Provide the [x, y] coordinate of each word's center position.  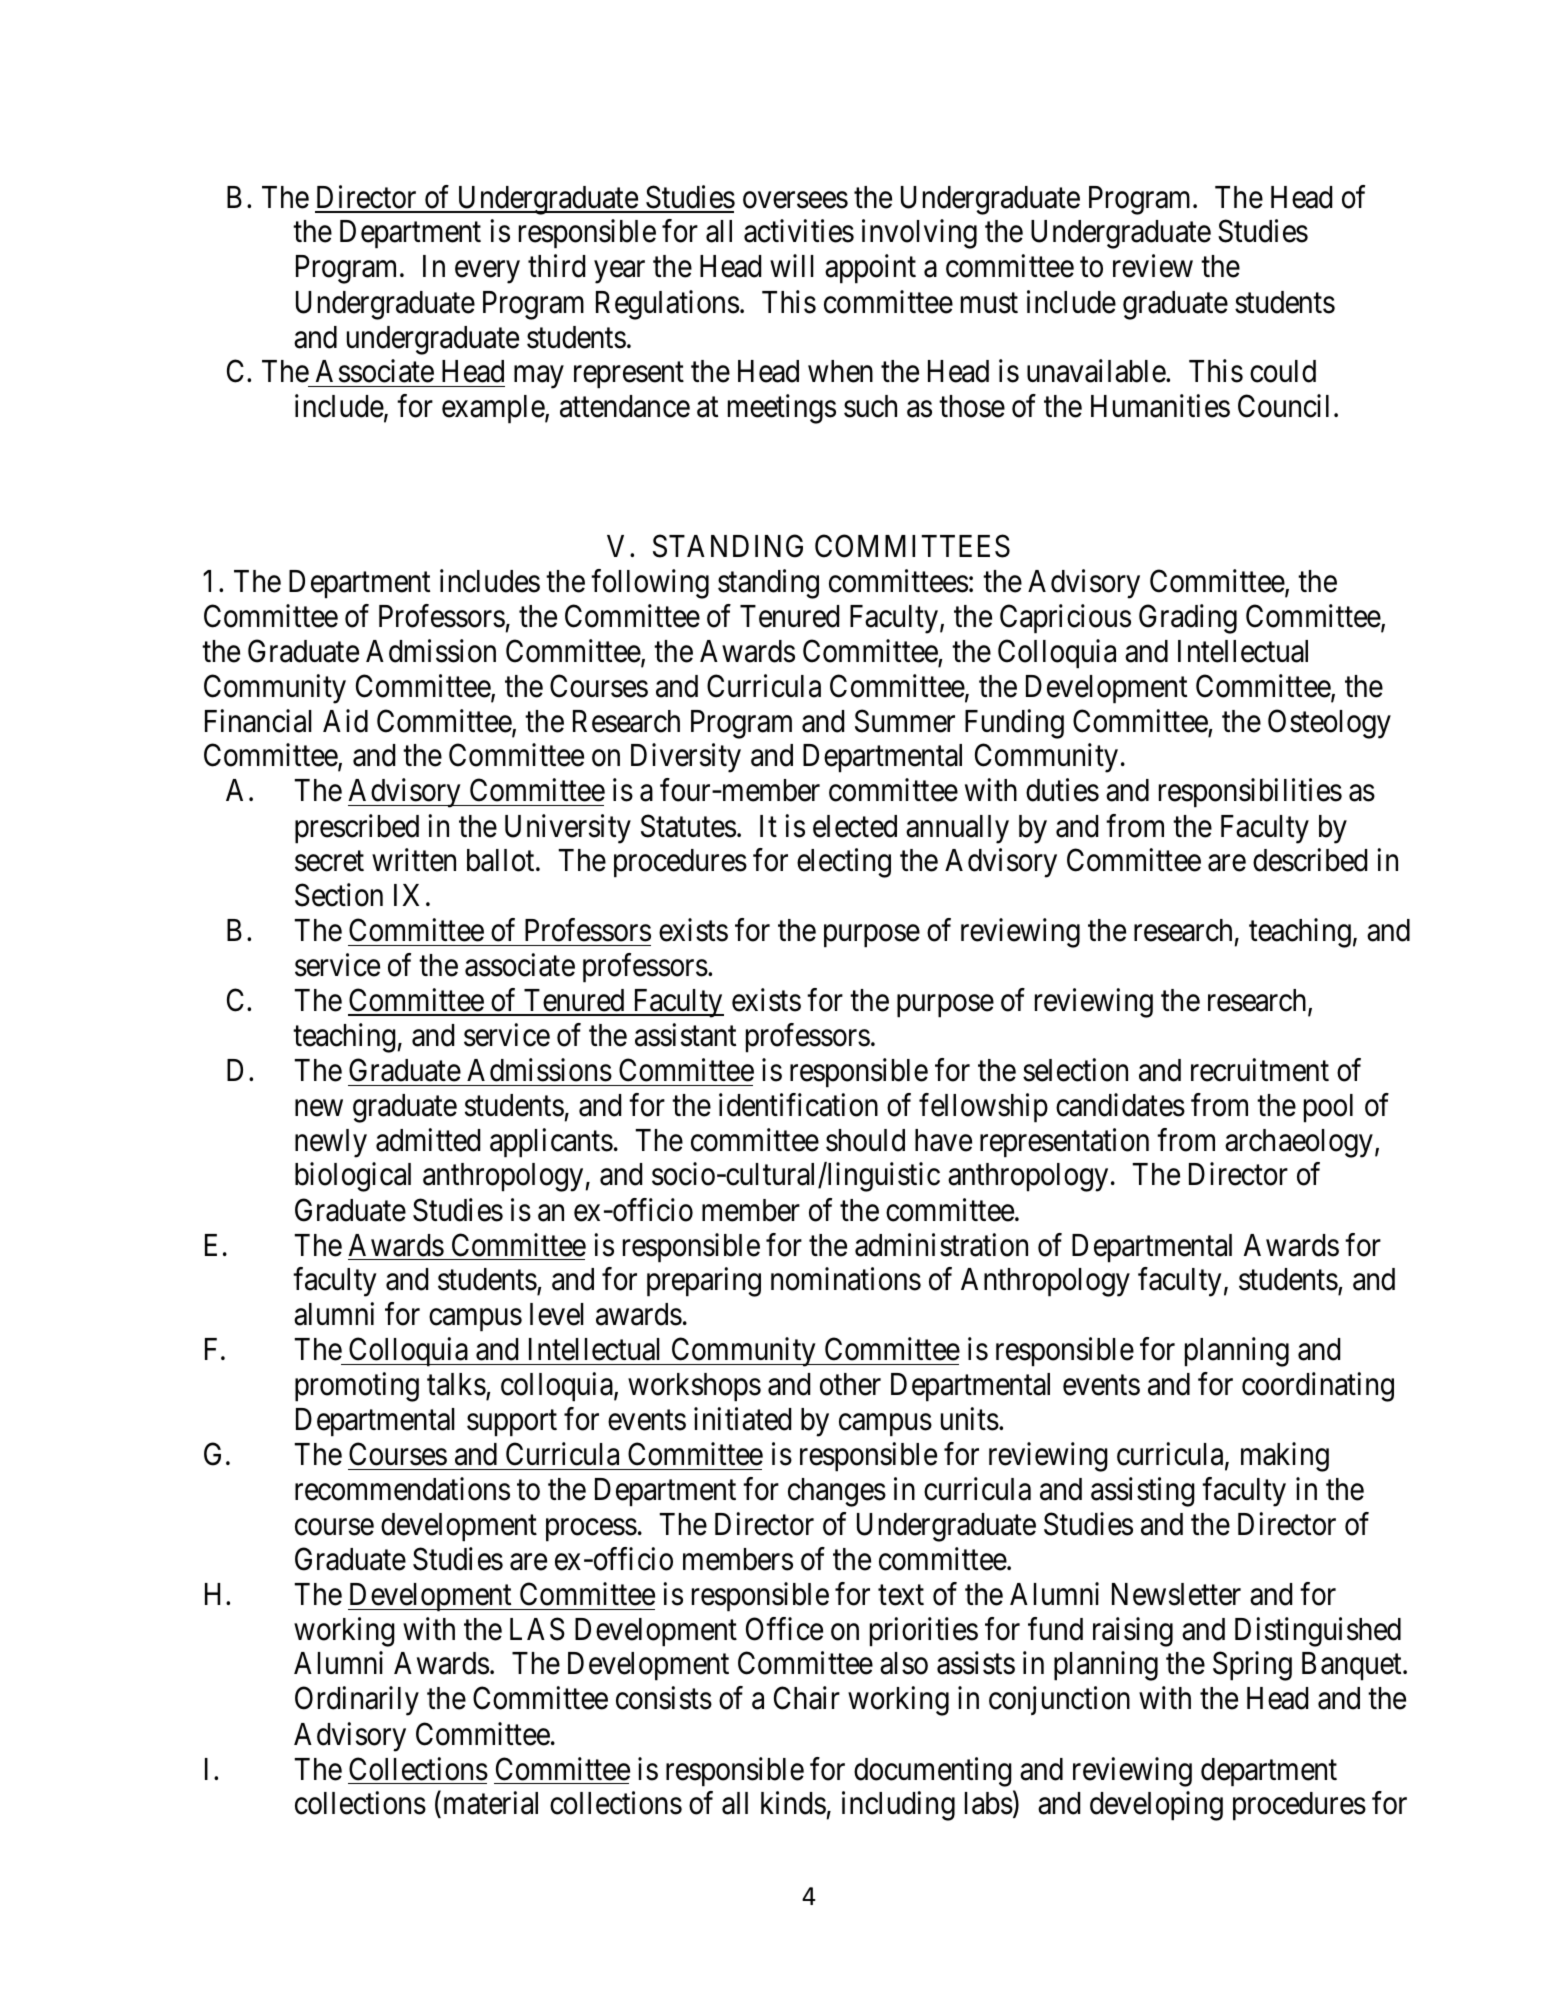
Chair [807, 1698]
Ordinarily [357, 1701]
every [487, 272]
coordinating [1318, 1387]
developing [1156, 1806]
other [850, 1384]
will [792, 266]
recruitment [1260, 1070]
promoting [357, 1387]
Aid [345, 721]
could [1283, 371]
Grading [1188, 619]
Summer [905, 721]
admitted [428, 1140]
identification [798, 1105]
